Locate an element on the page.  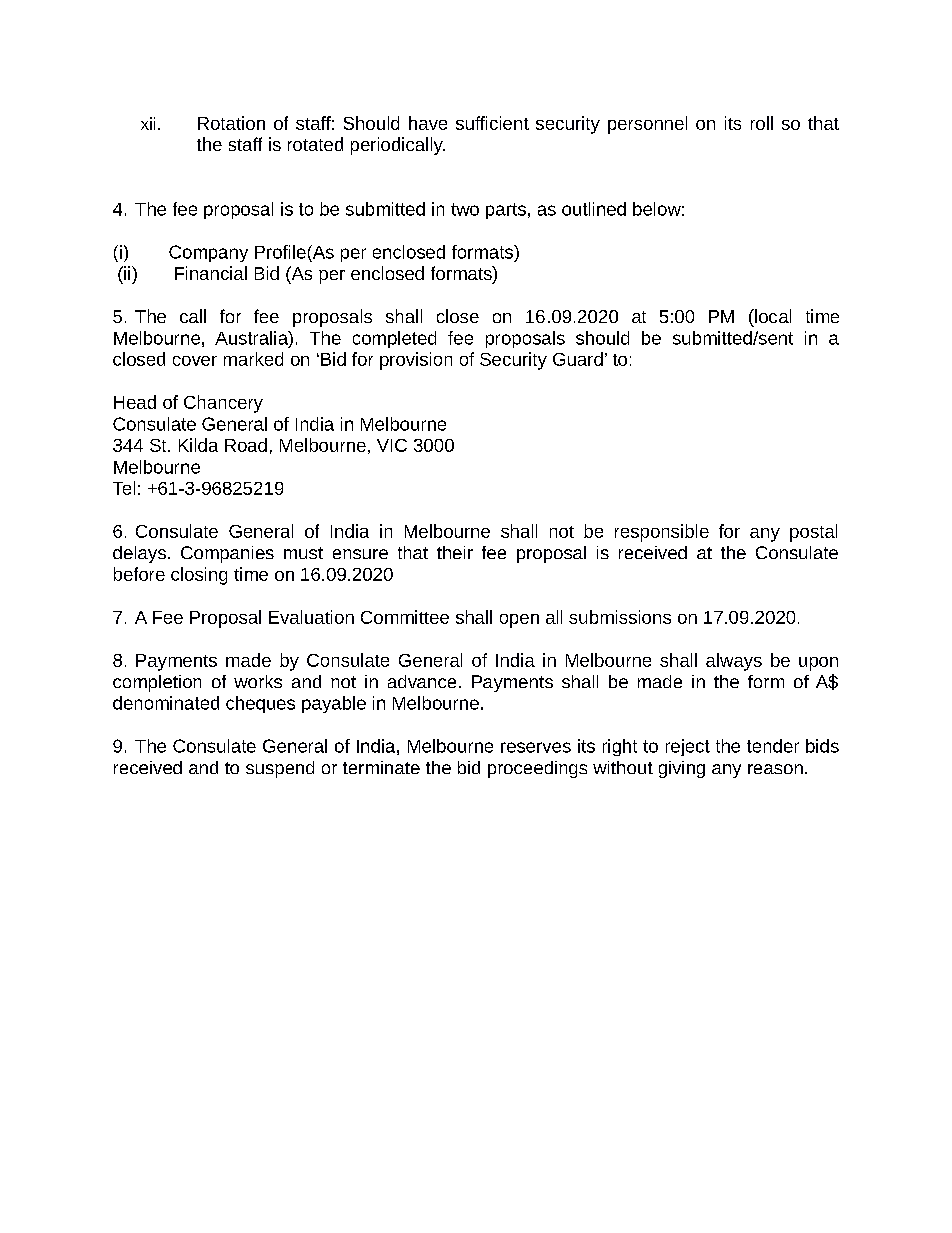
Road is located at coordinates (246, 445).
